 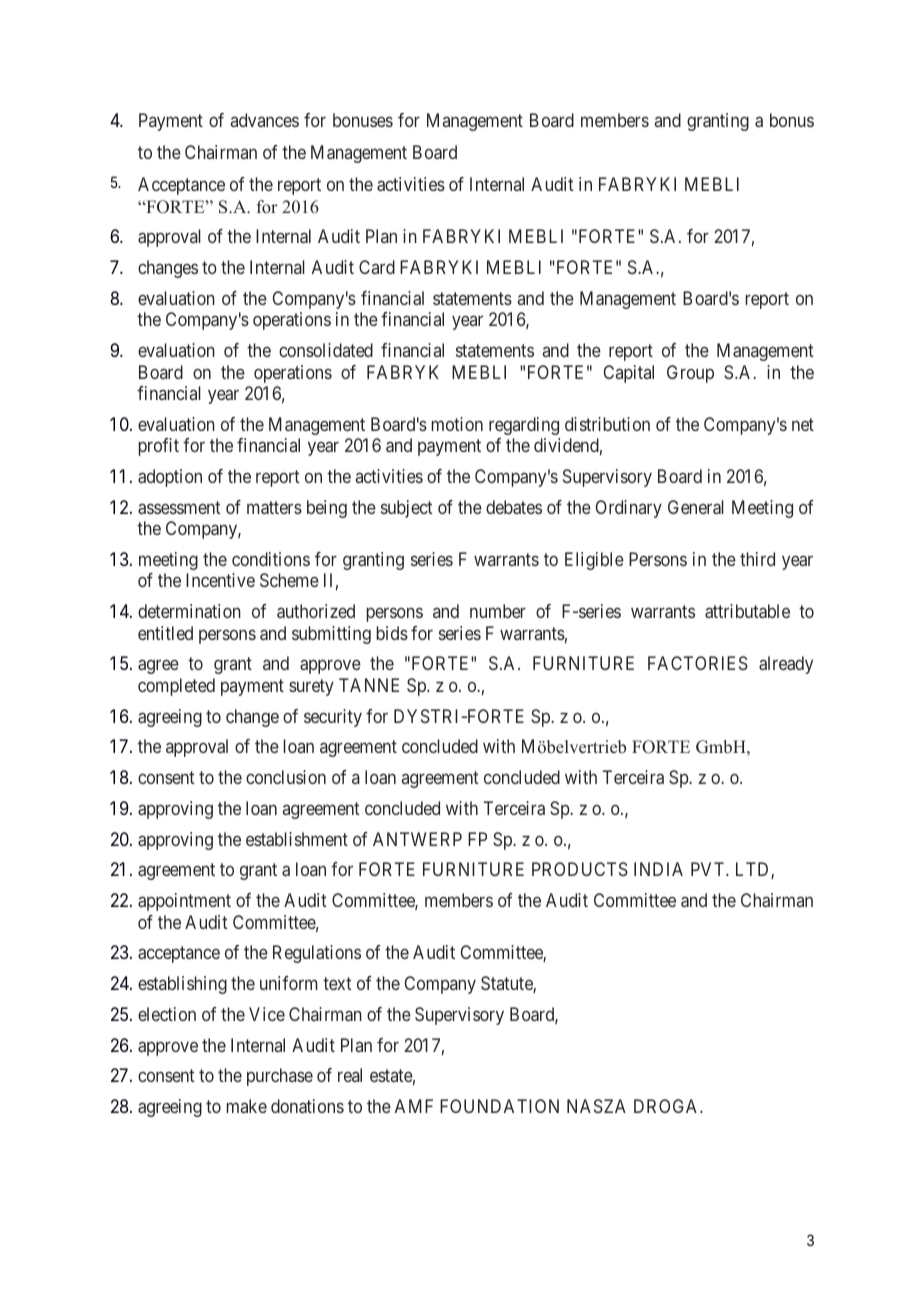 I want to click on conclusion, so click(x=286, y=777).
